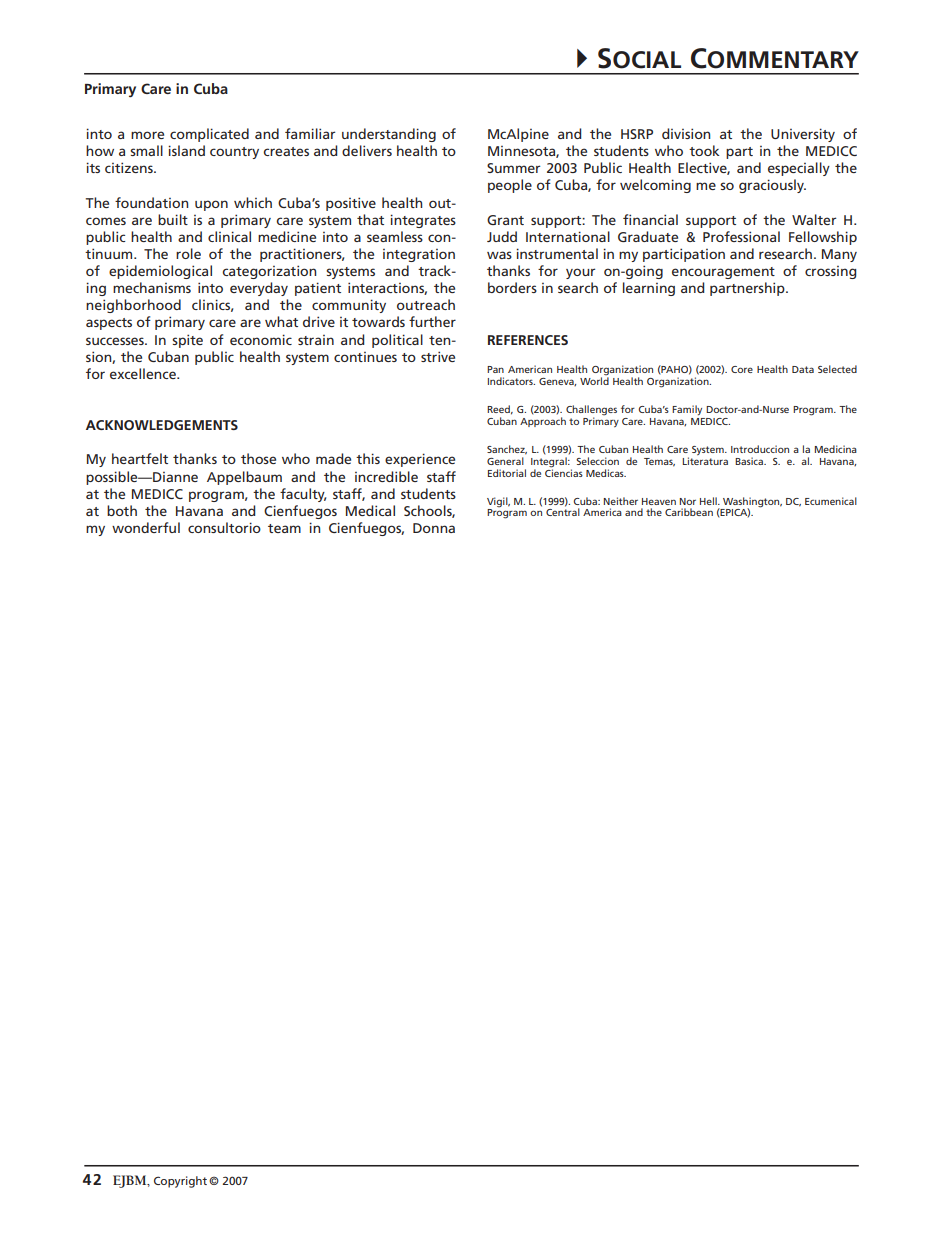  Describe the element at coordinates (180, 1182) in the screenshot. I see `Copyright` at that location.
